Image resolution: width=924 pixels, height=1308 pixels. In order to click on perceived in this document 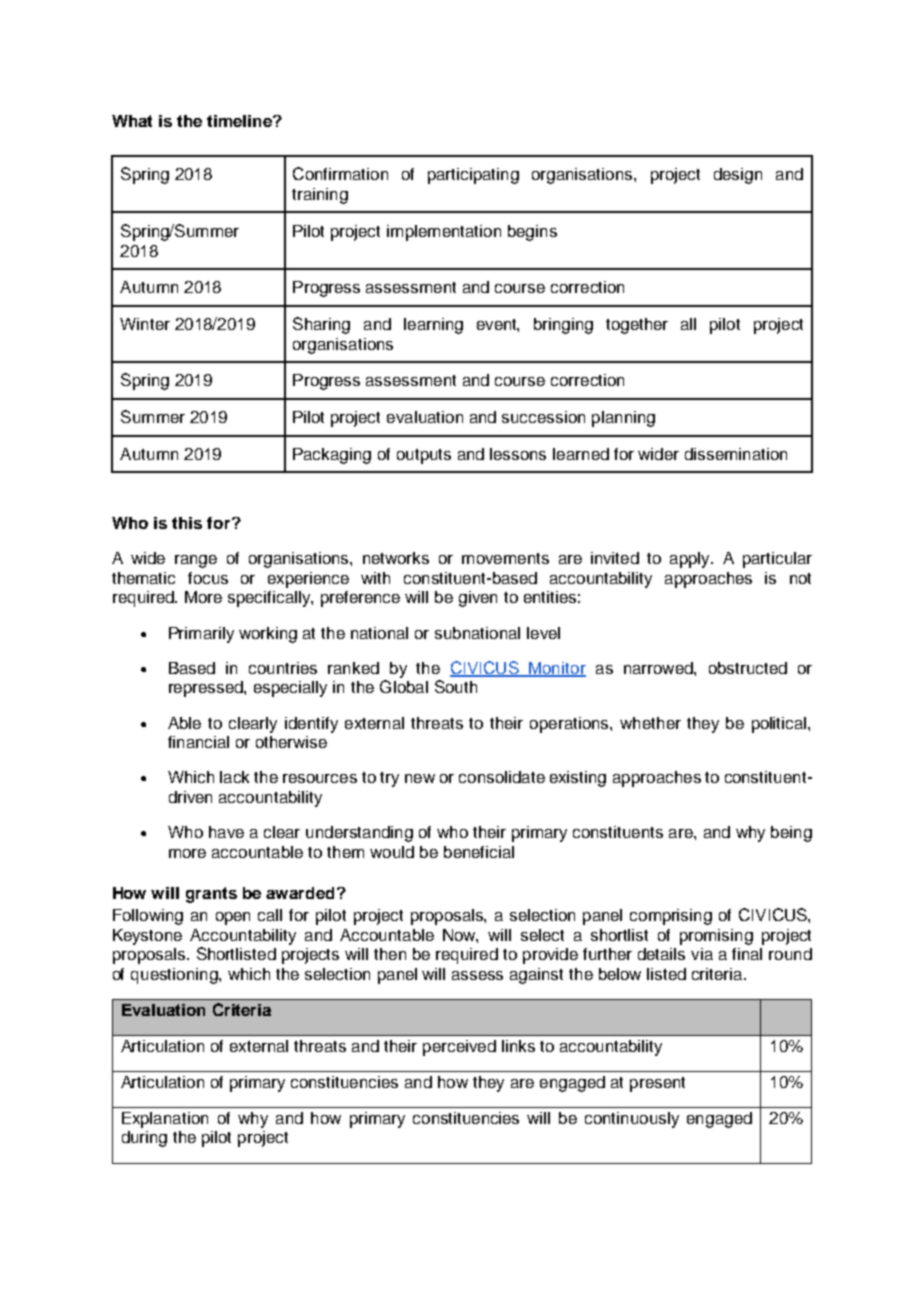, I will do `click(459, 1048)`.
